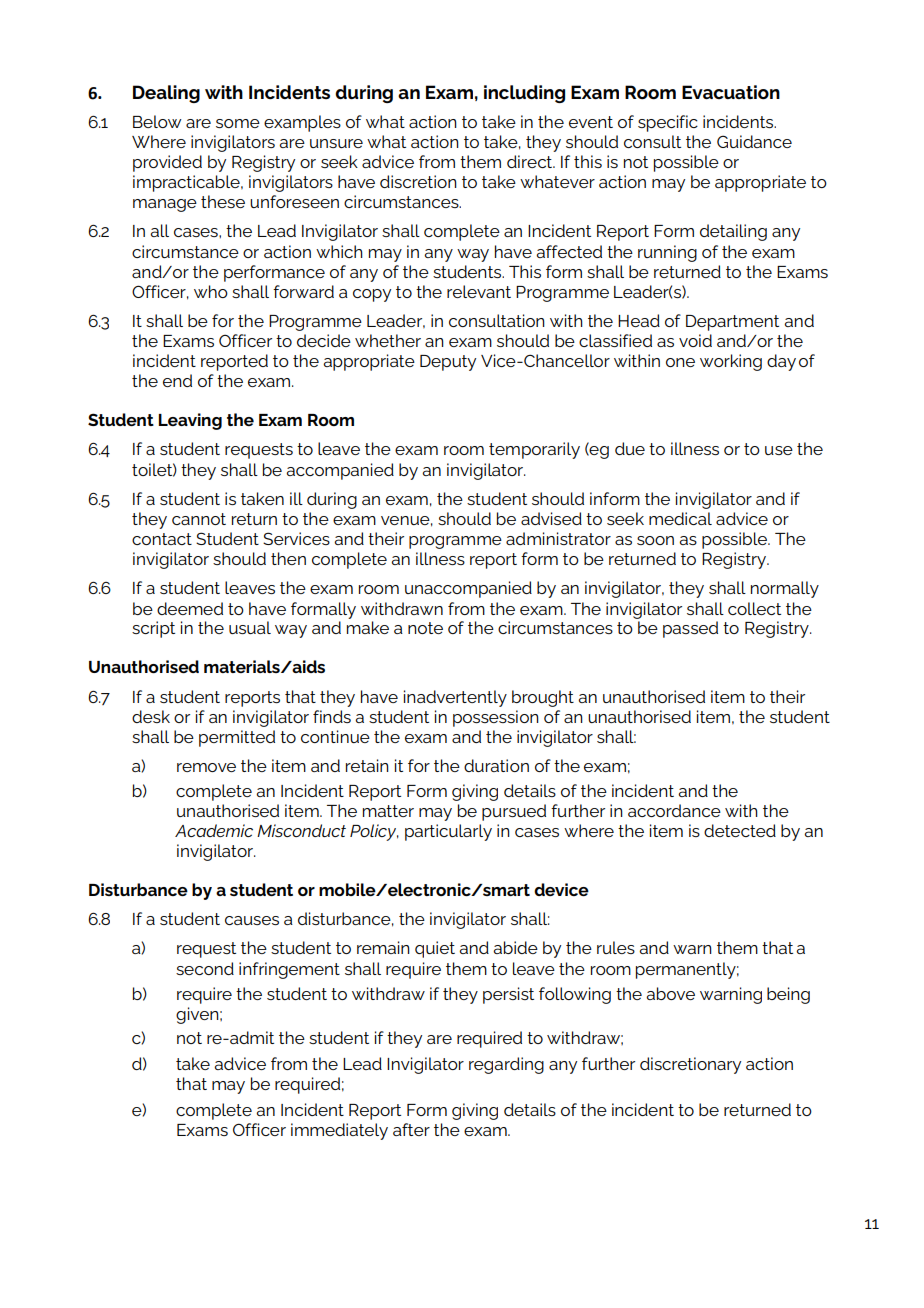  I want to click on accordance, so click(674, 810).
